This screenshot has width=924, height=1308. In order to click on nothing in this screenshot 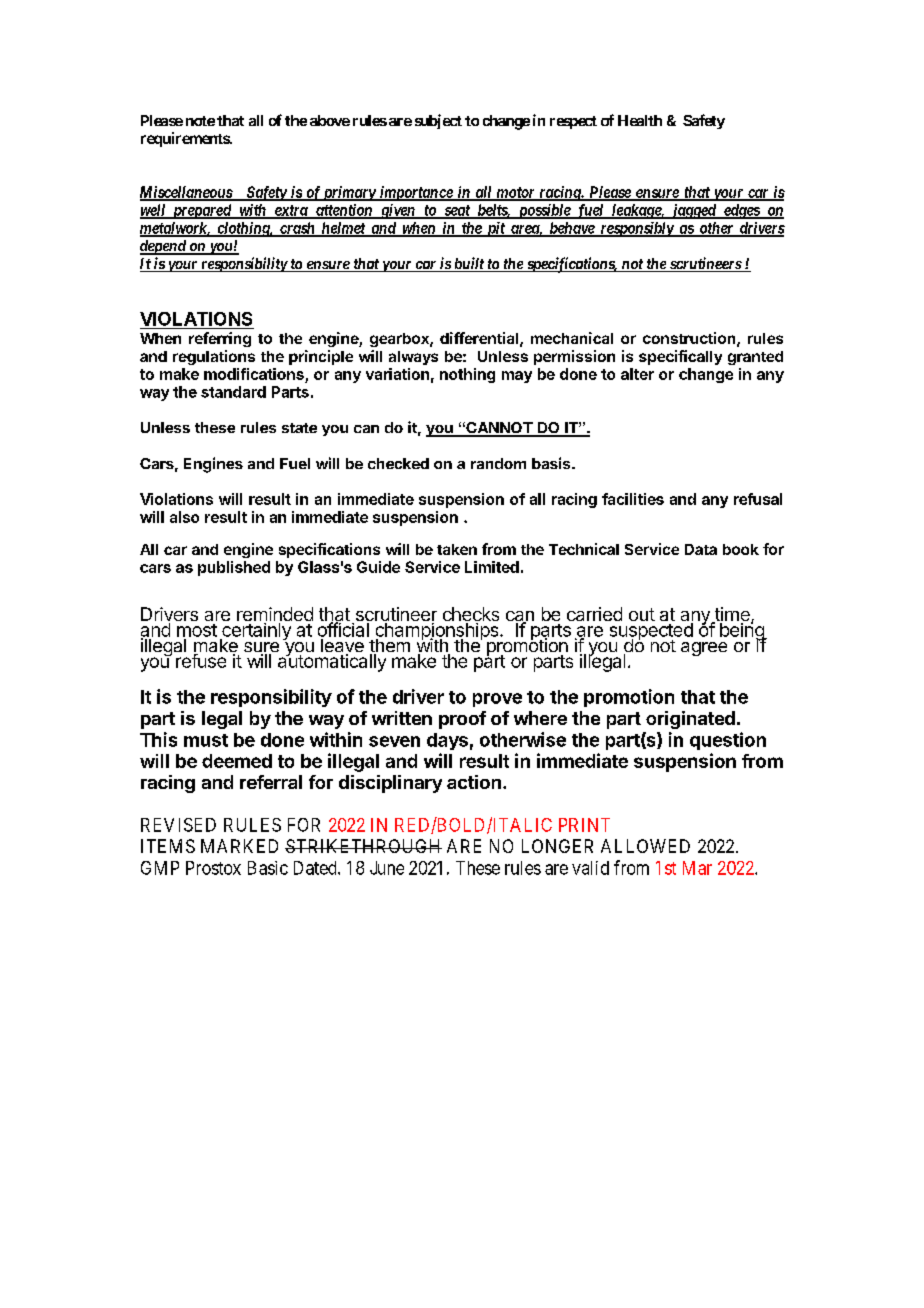, I will do `click(467, 375)`.
